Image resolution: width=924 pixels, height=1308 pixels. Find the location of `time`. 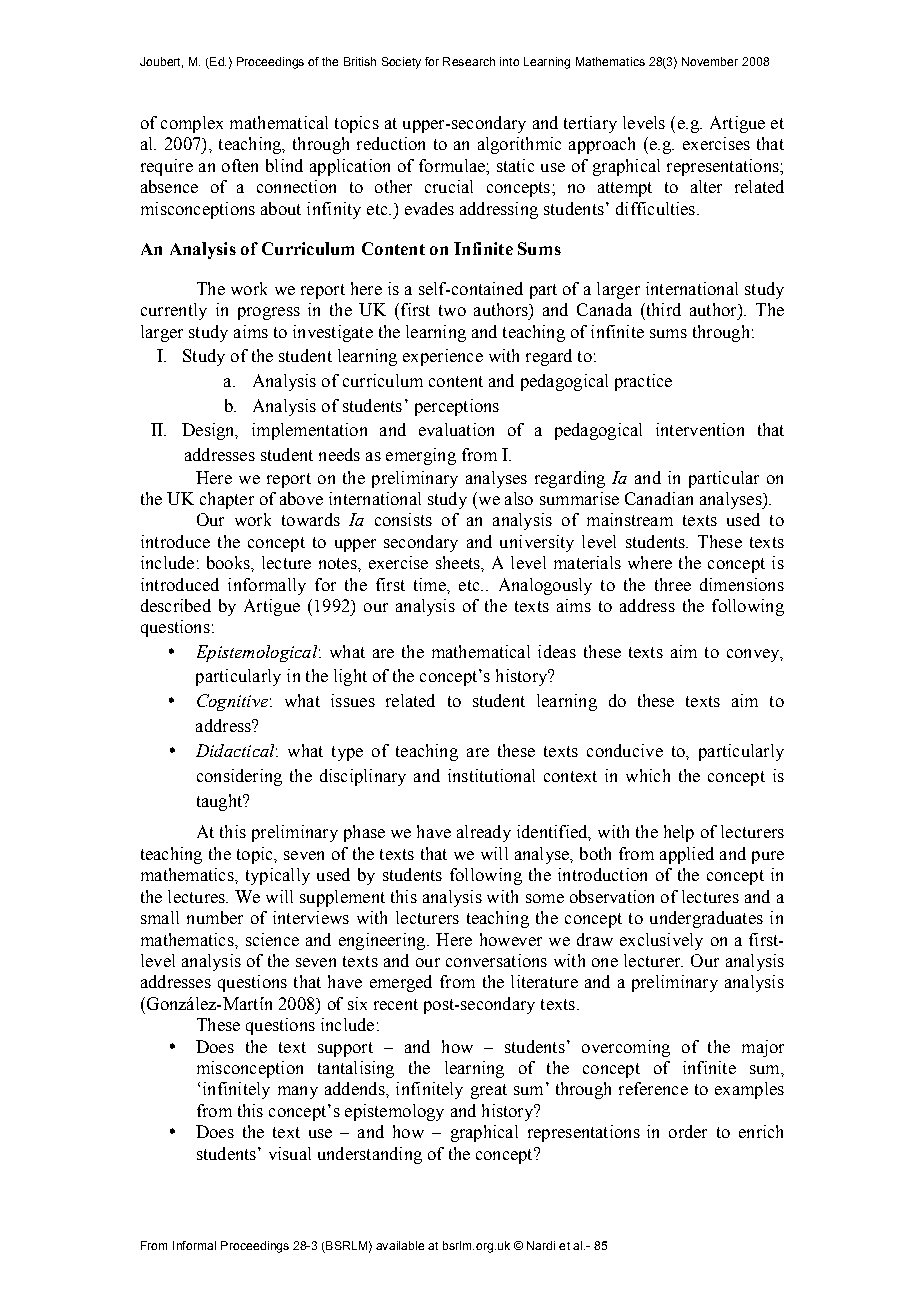

time is located at coordinates (431, 584).
